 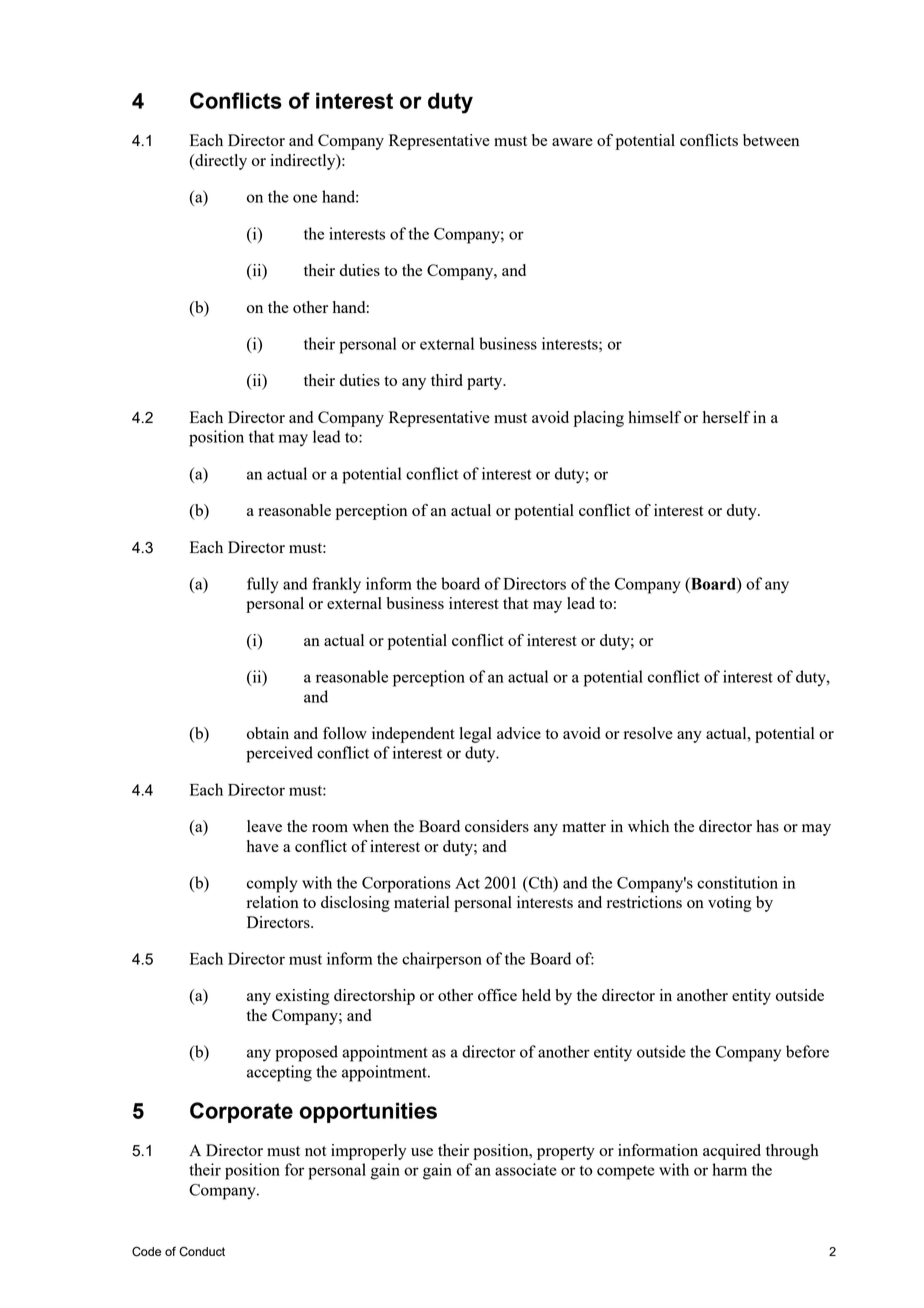 What do you see at coordinates (268, 733) in the screenshot?
I see `obtain` at bounding box center [268, 733].
